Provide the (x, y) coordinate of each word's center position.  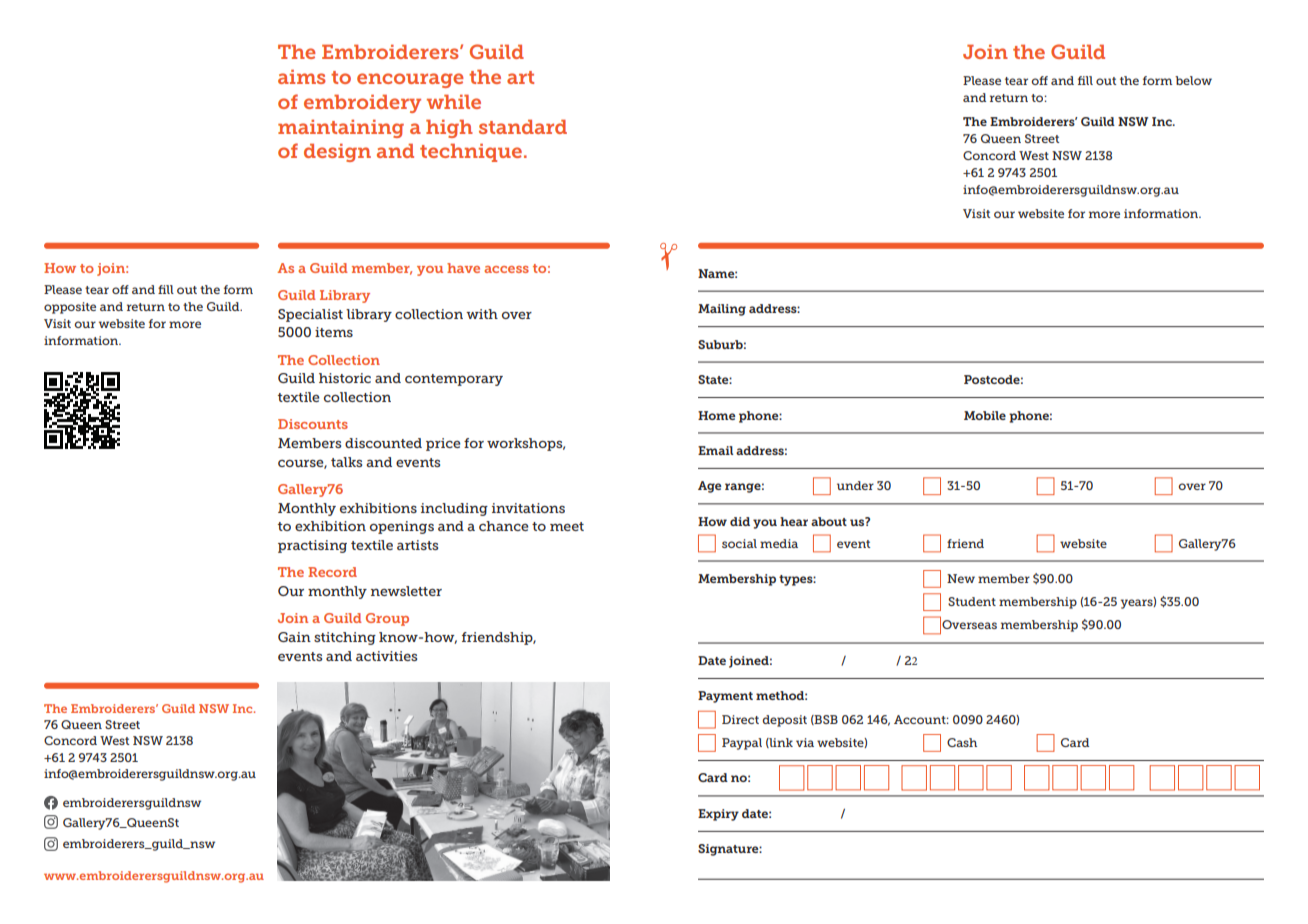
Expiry (718, 815)
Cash (962, 742)
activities (386, 656)
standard (523, 127)
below (1193, 80)
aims (302, 77)
